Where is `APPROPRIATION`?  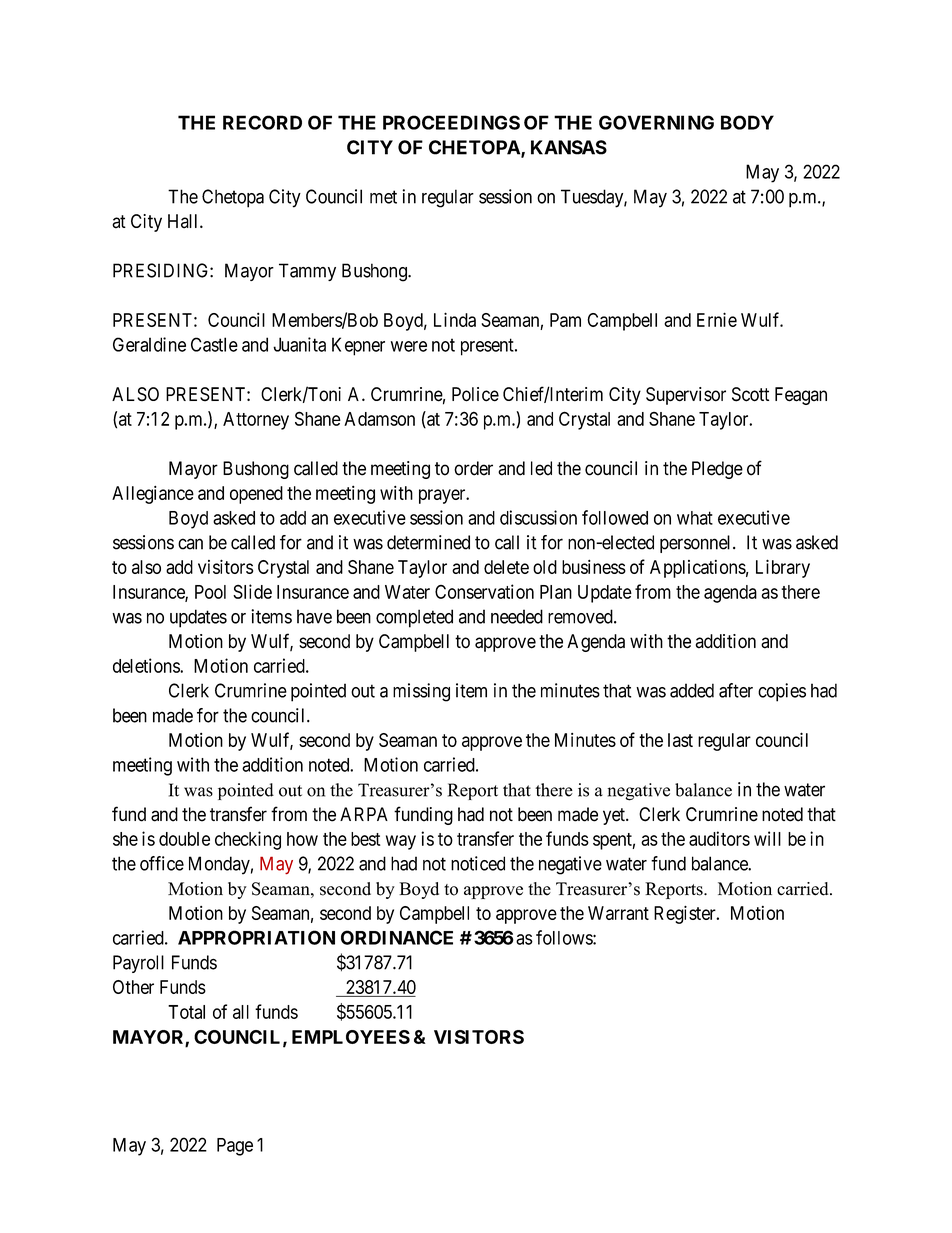
APPROPRIATION is located at coordinates (256, 937).
